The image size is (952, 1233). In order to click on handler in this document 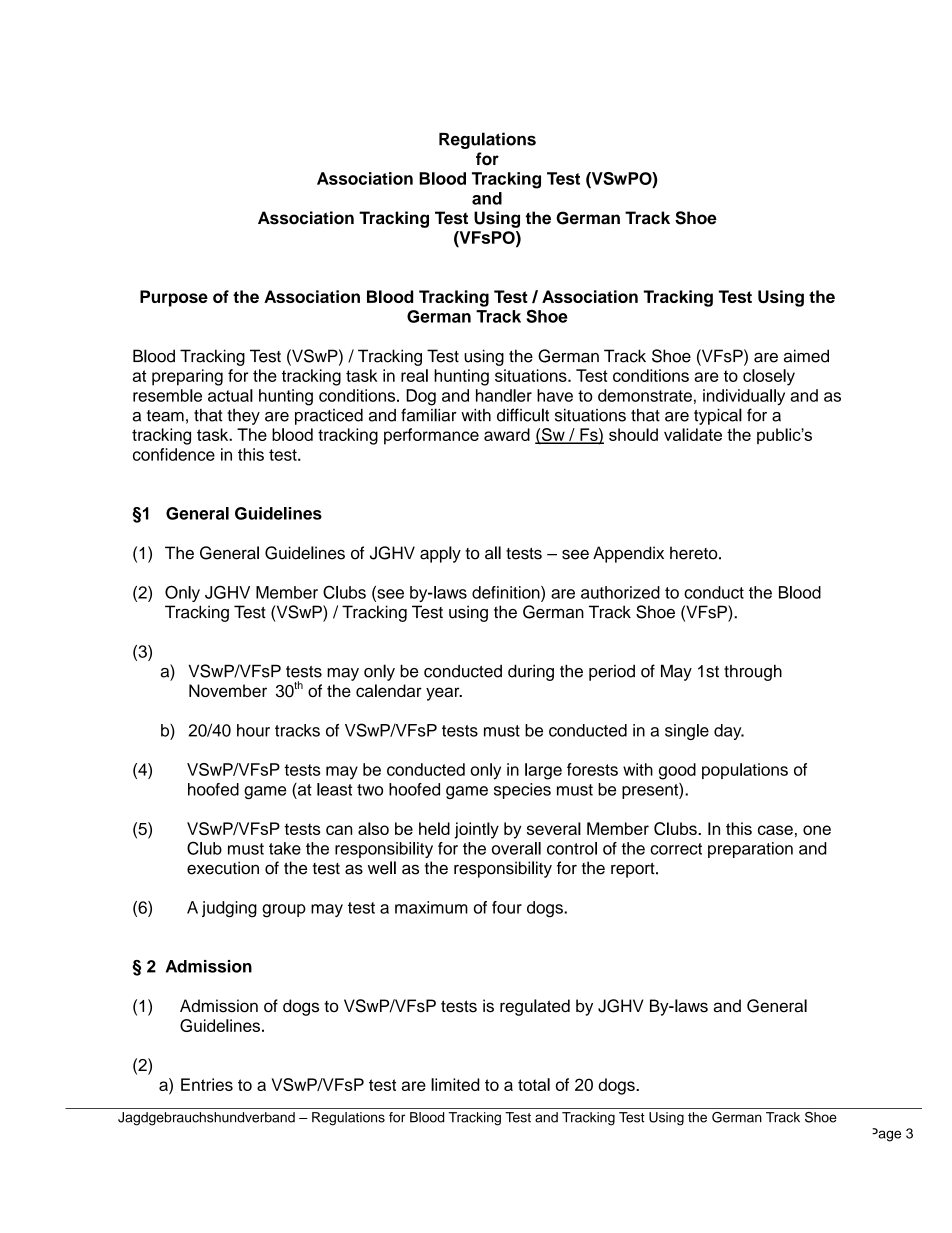, I will do `click(504, 395)`.
